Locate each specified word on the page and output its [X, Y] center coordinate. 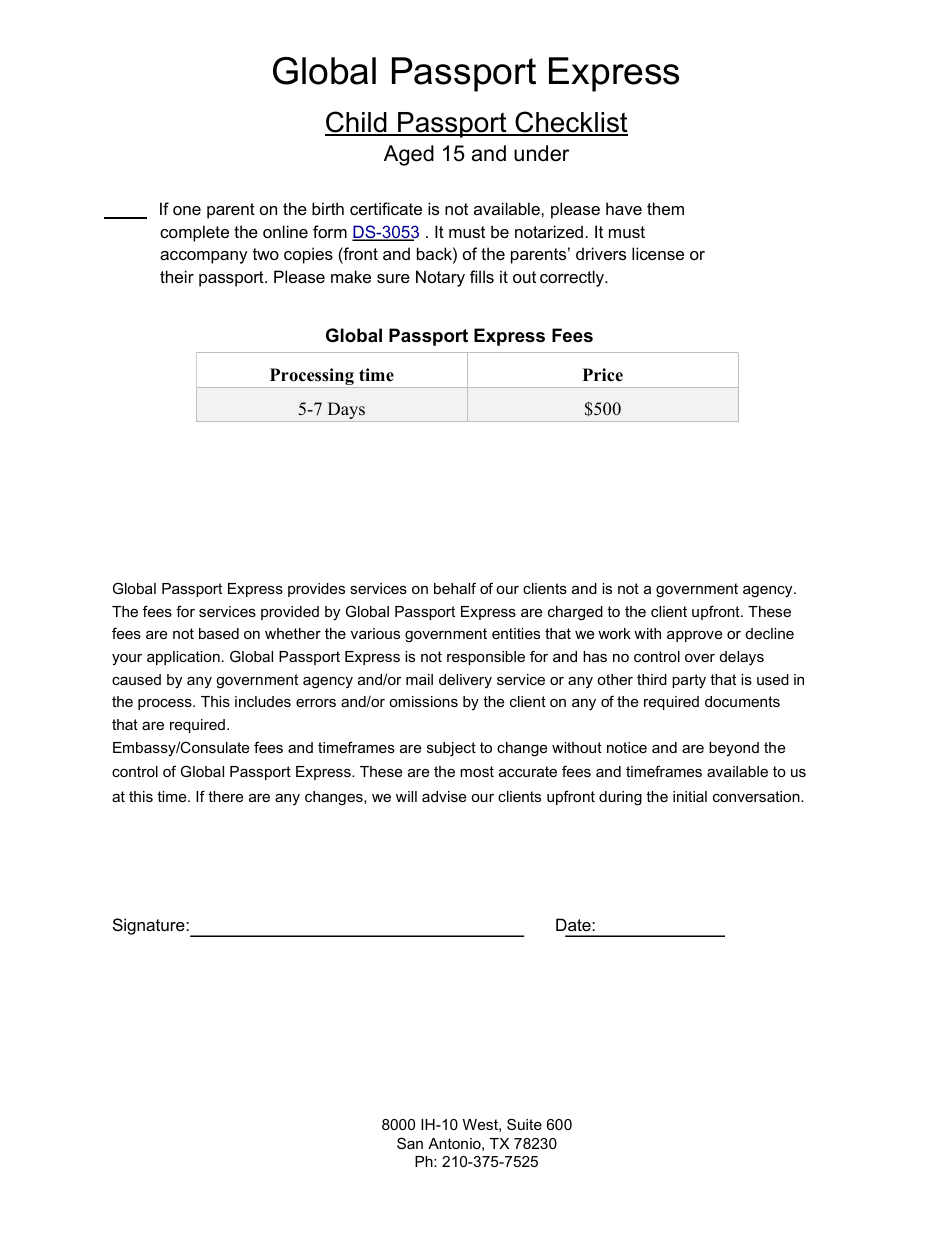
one [187, 210]
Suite [524, 1124]
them [665, 208]
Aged [409, 155]
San [410, 1143]
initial [690, 796]
